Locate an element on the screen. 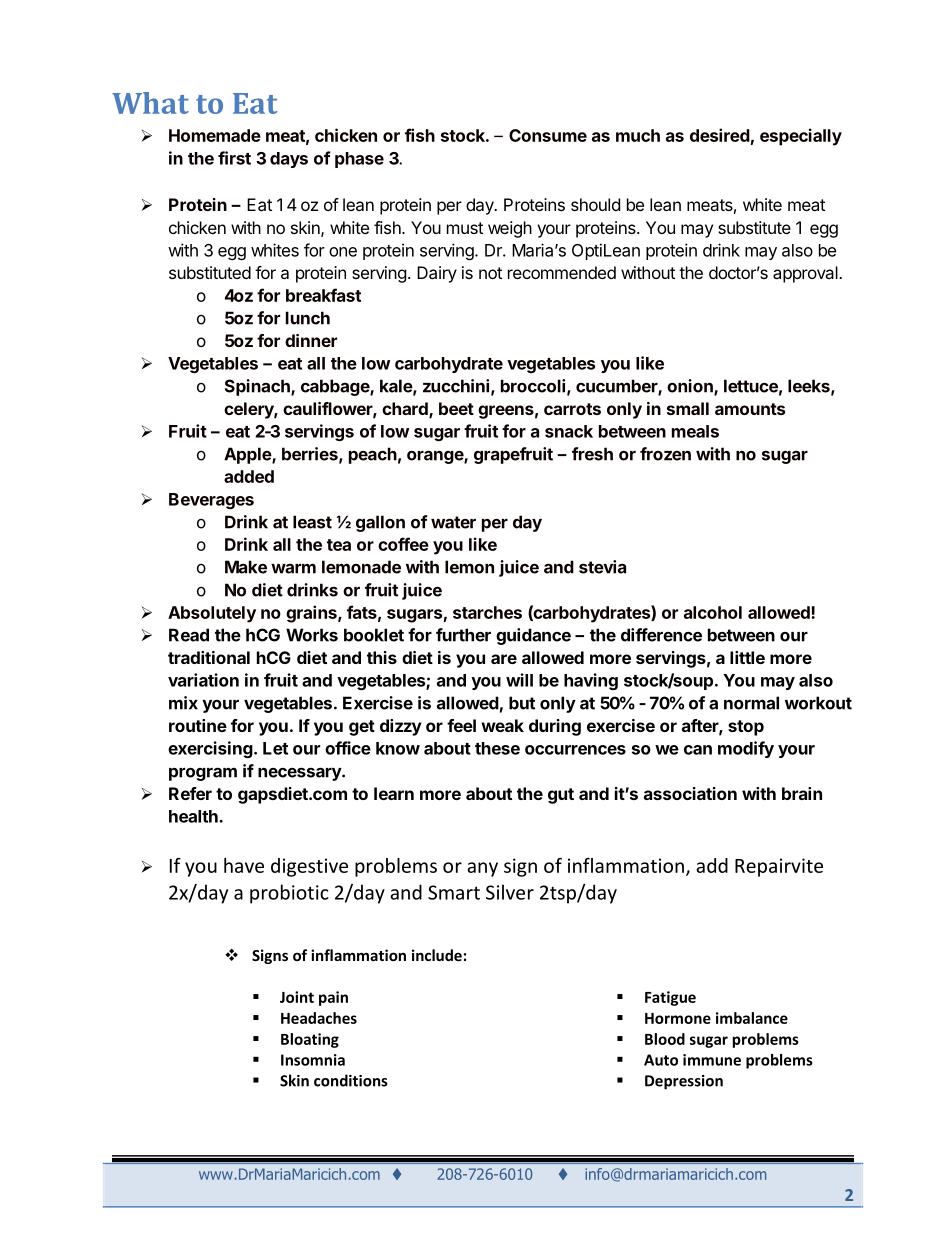 The height and width of the screenshot is (1233, 952). Bloating is located at coordinates (310, 1040).
